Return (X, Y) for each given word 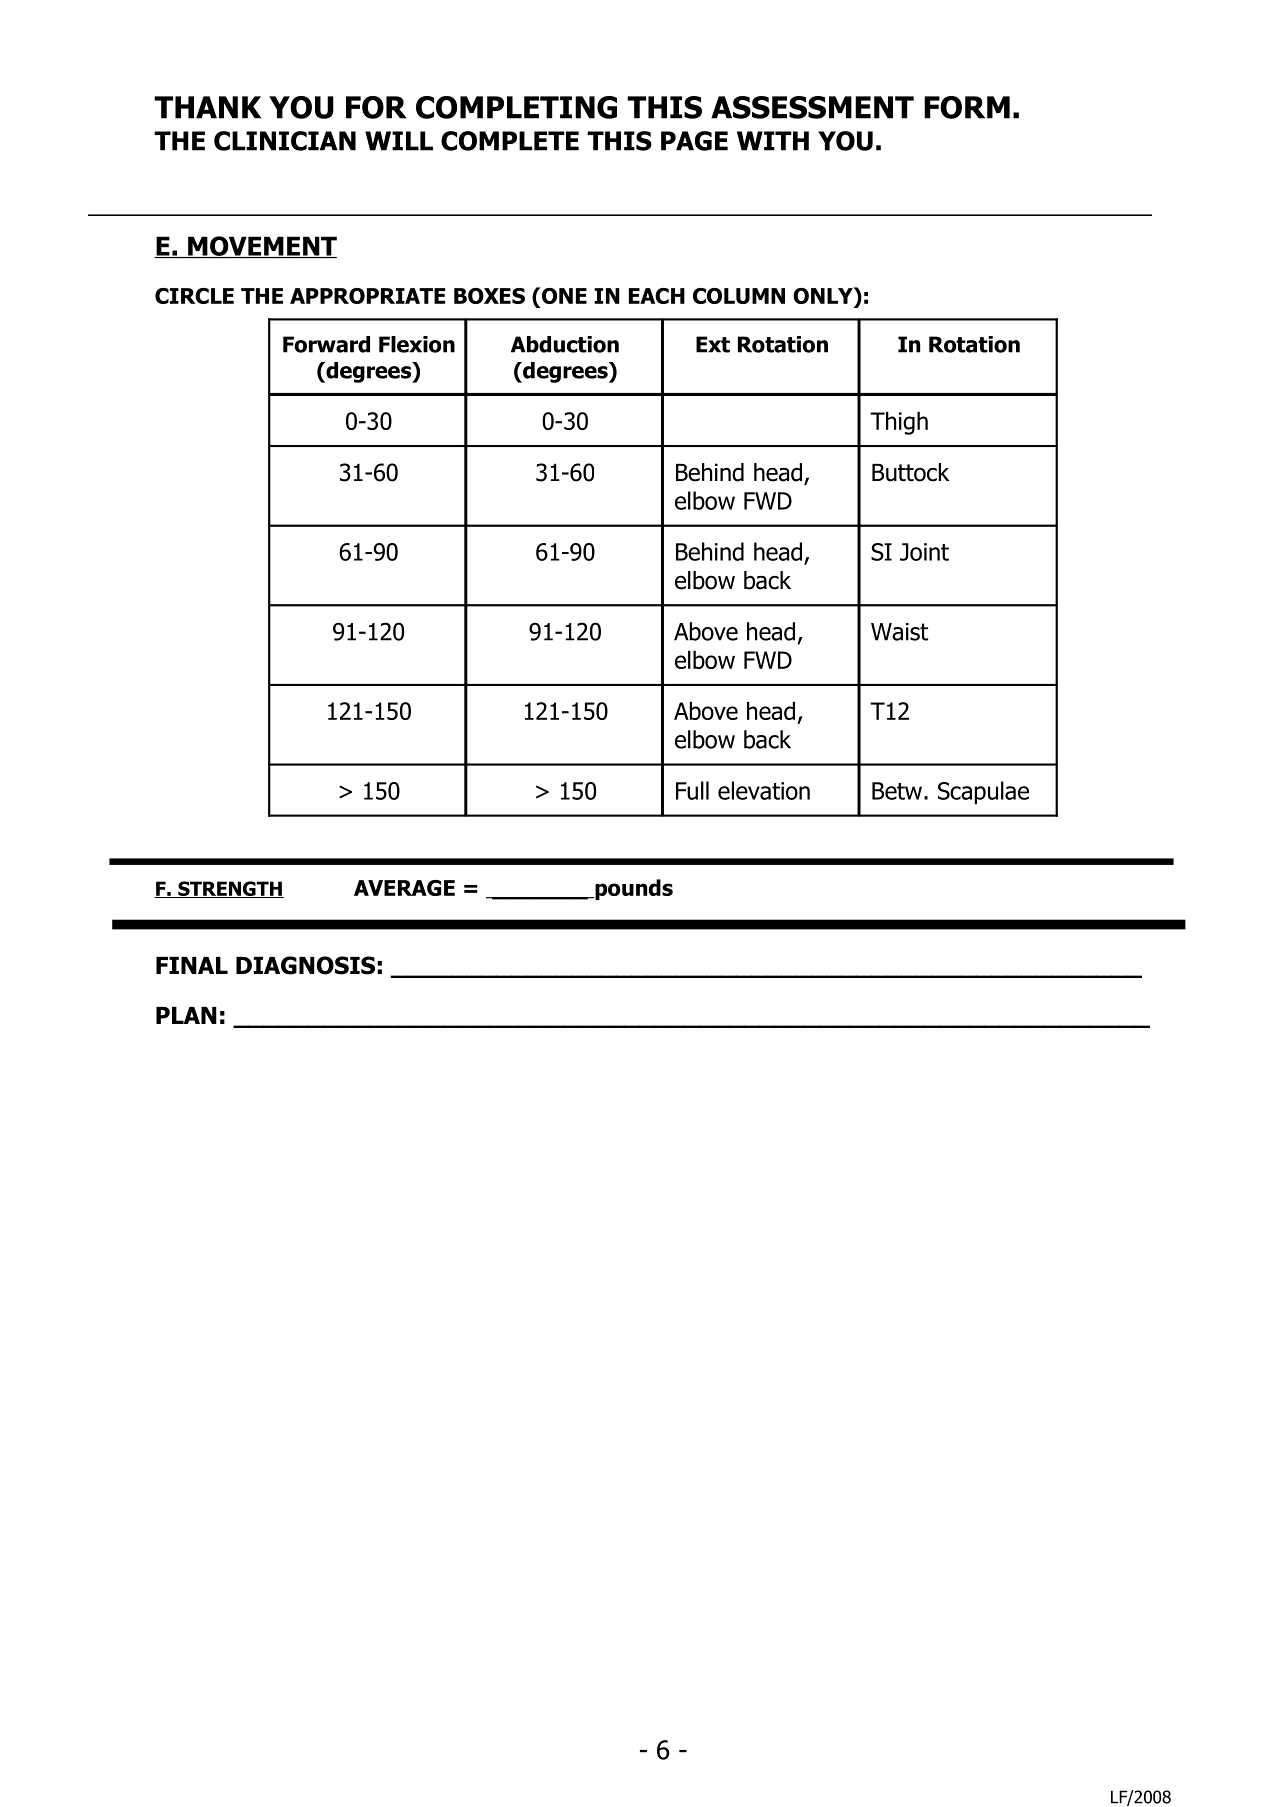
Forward (326, 344)
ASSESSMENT (812, 107)
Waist (899, 632)
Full (692, 790)
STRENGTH (230, 889)
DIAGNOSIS (305, 965)
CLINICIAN (285, 141)
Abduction (565, 344)
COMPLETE (510, 141)
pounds (633, 889)
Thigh (899, 423)
